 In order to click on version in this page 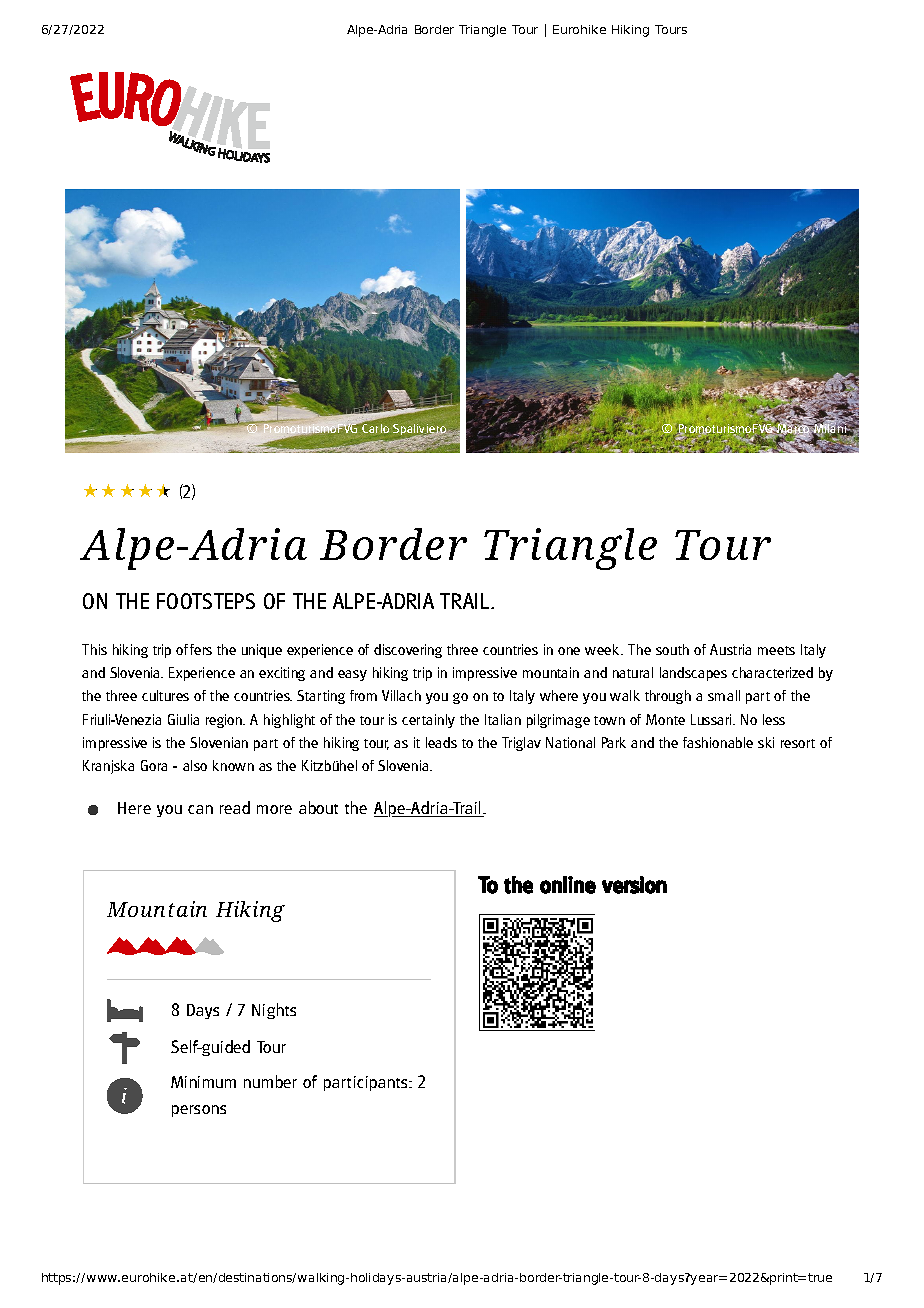, I will do `click(634, 885)`.
